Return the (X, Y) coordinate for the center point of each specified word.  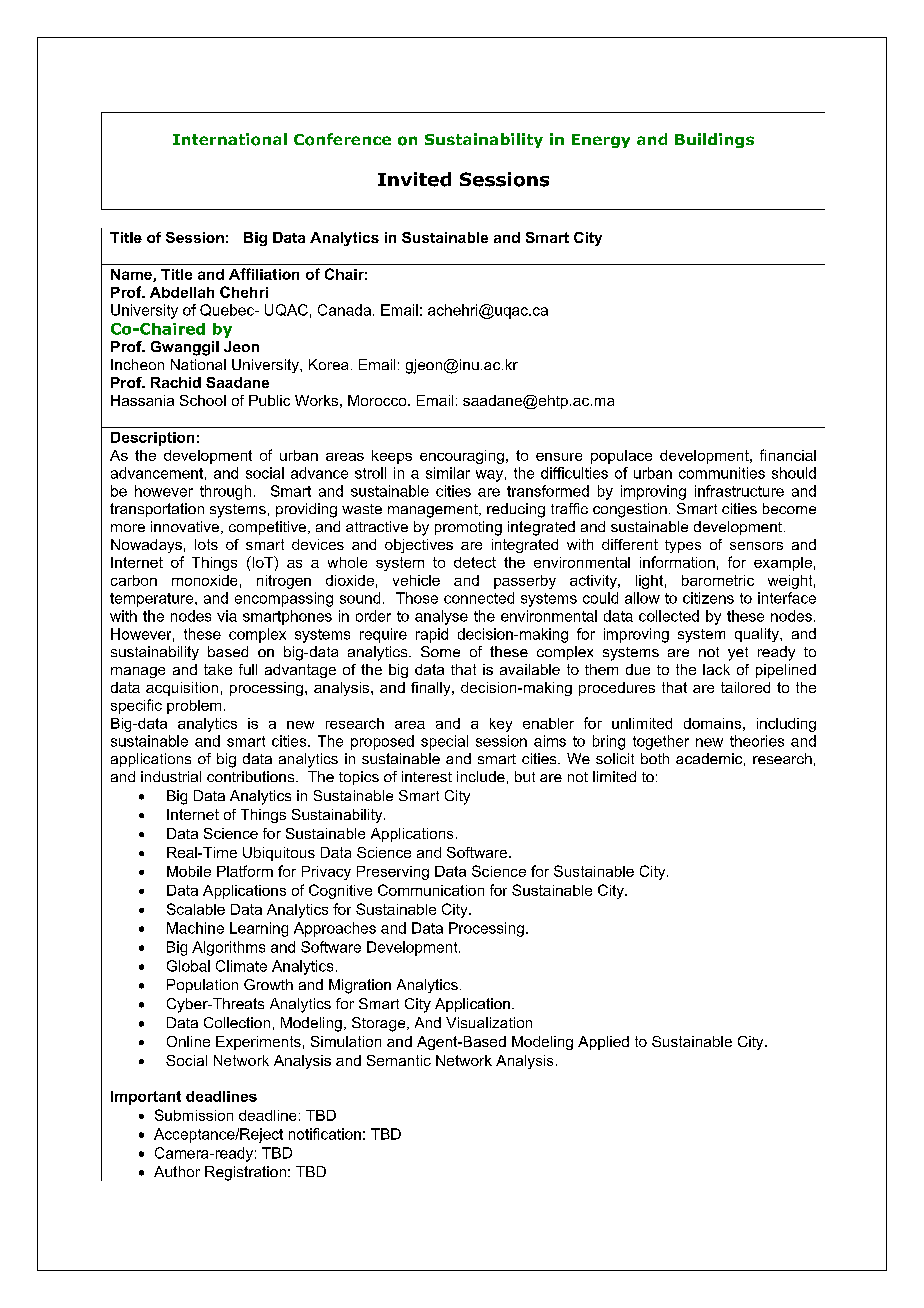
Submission (194, 1115)
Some (440, 651)
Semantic (399, 1060)
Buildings (714, 140)
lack (716, 669)
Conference (342, 139)
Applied (603, 1043)
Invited (414, 179)
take (218, 669)
